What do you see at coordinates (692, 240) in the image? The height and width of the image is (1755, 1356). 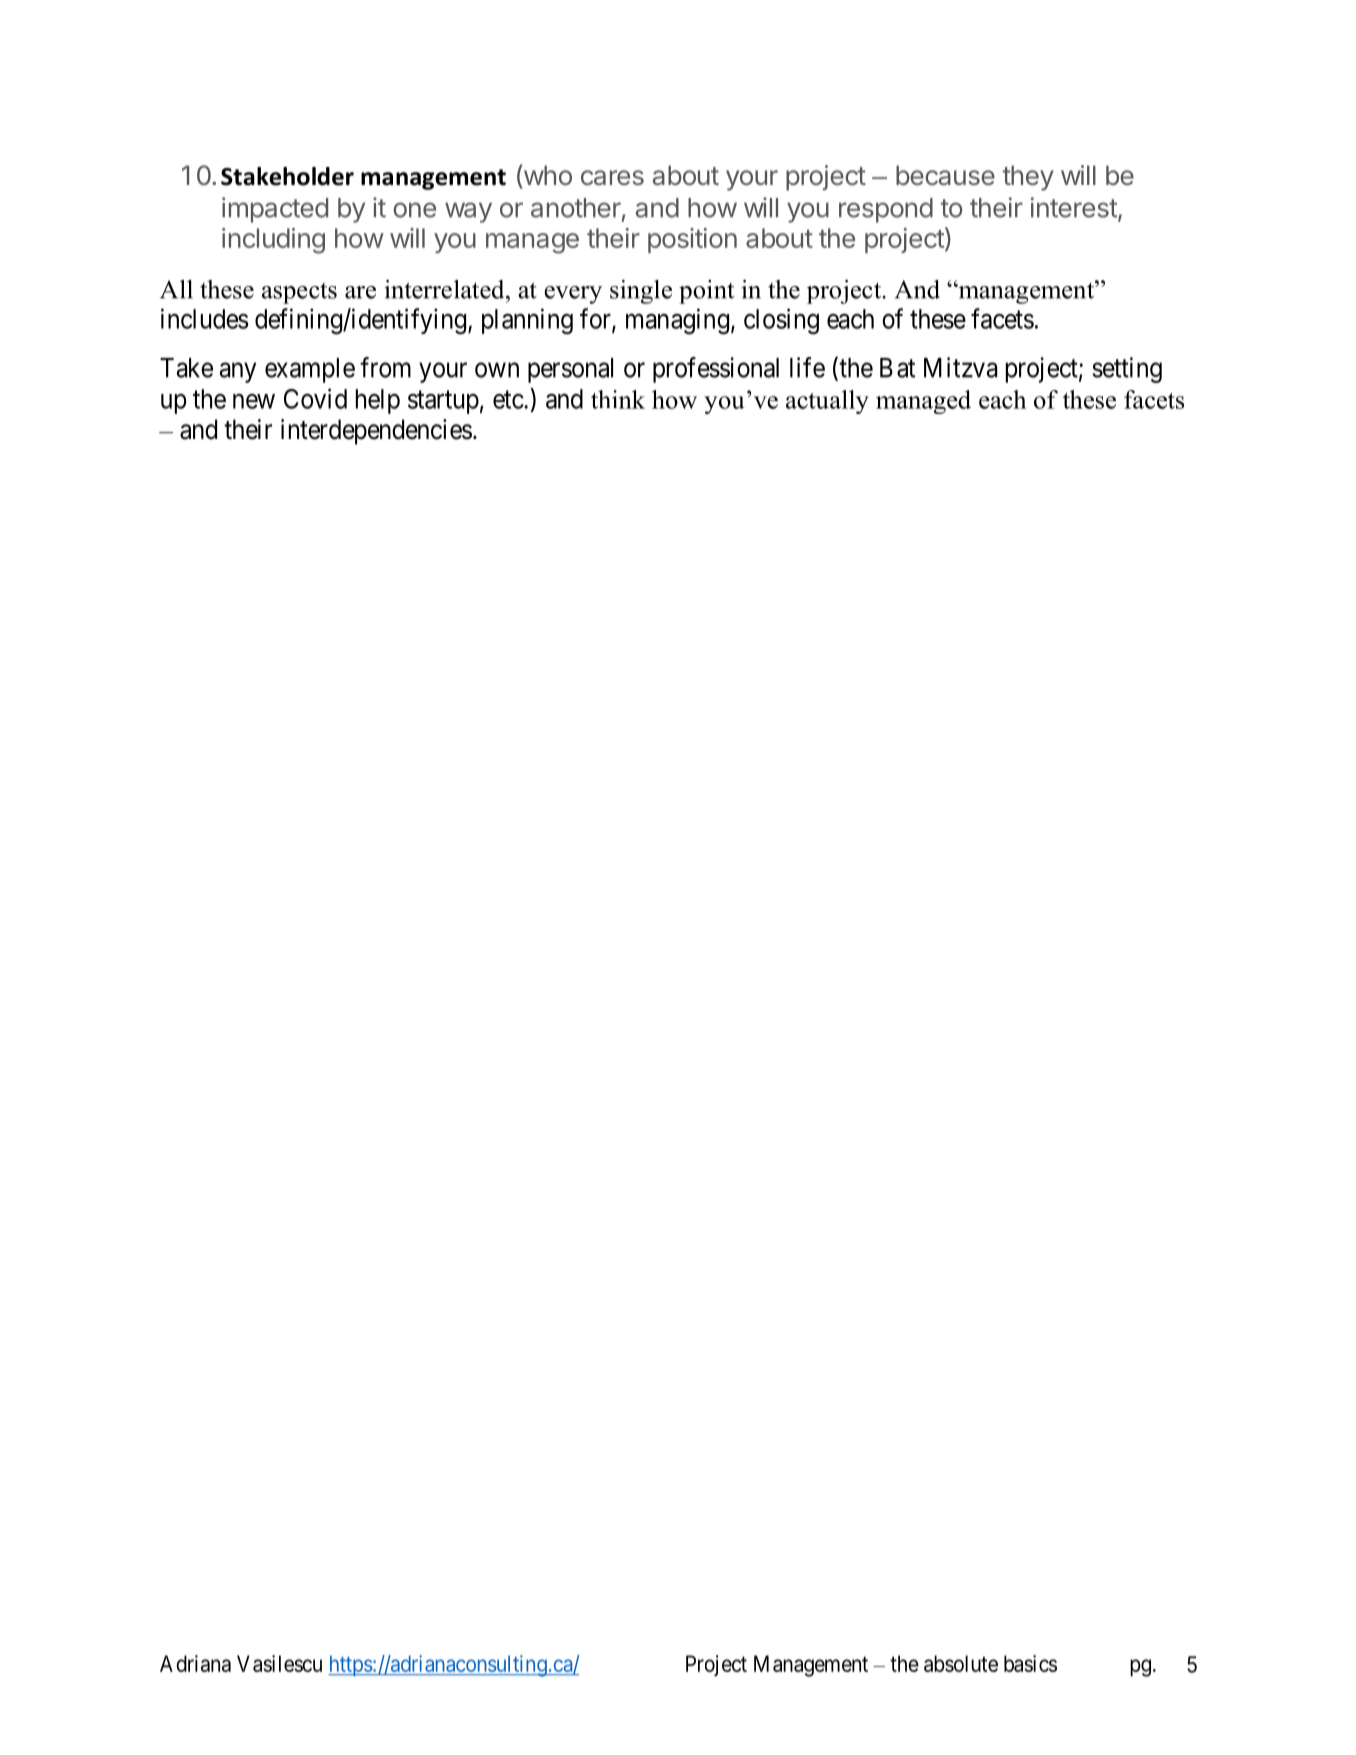 I see `position` at bounding box center [692, 240].
